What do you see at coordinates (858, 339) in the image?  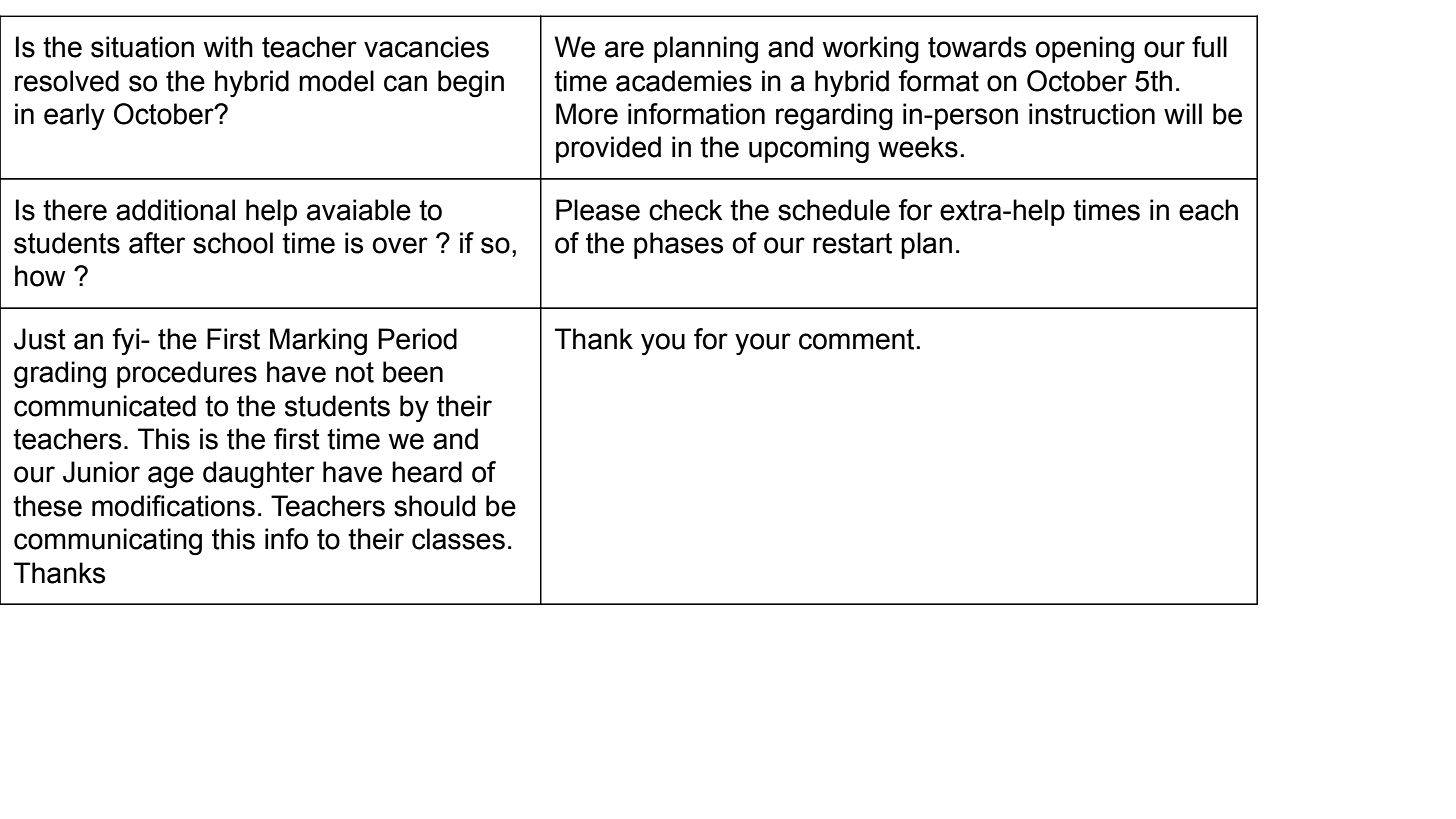 I see `comment` at bounding box center [858, 339].
